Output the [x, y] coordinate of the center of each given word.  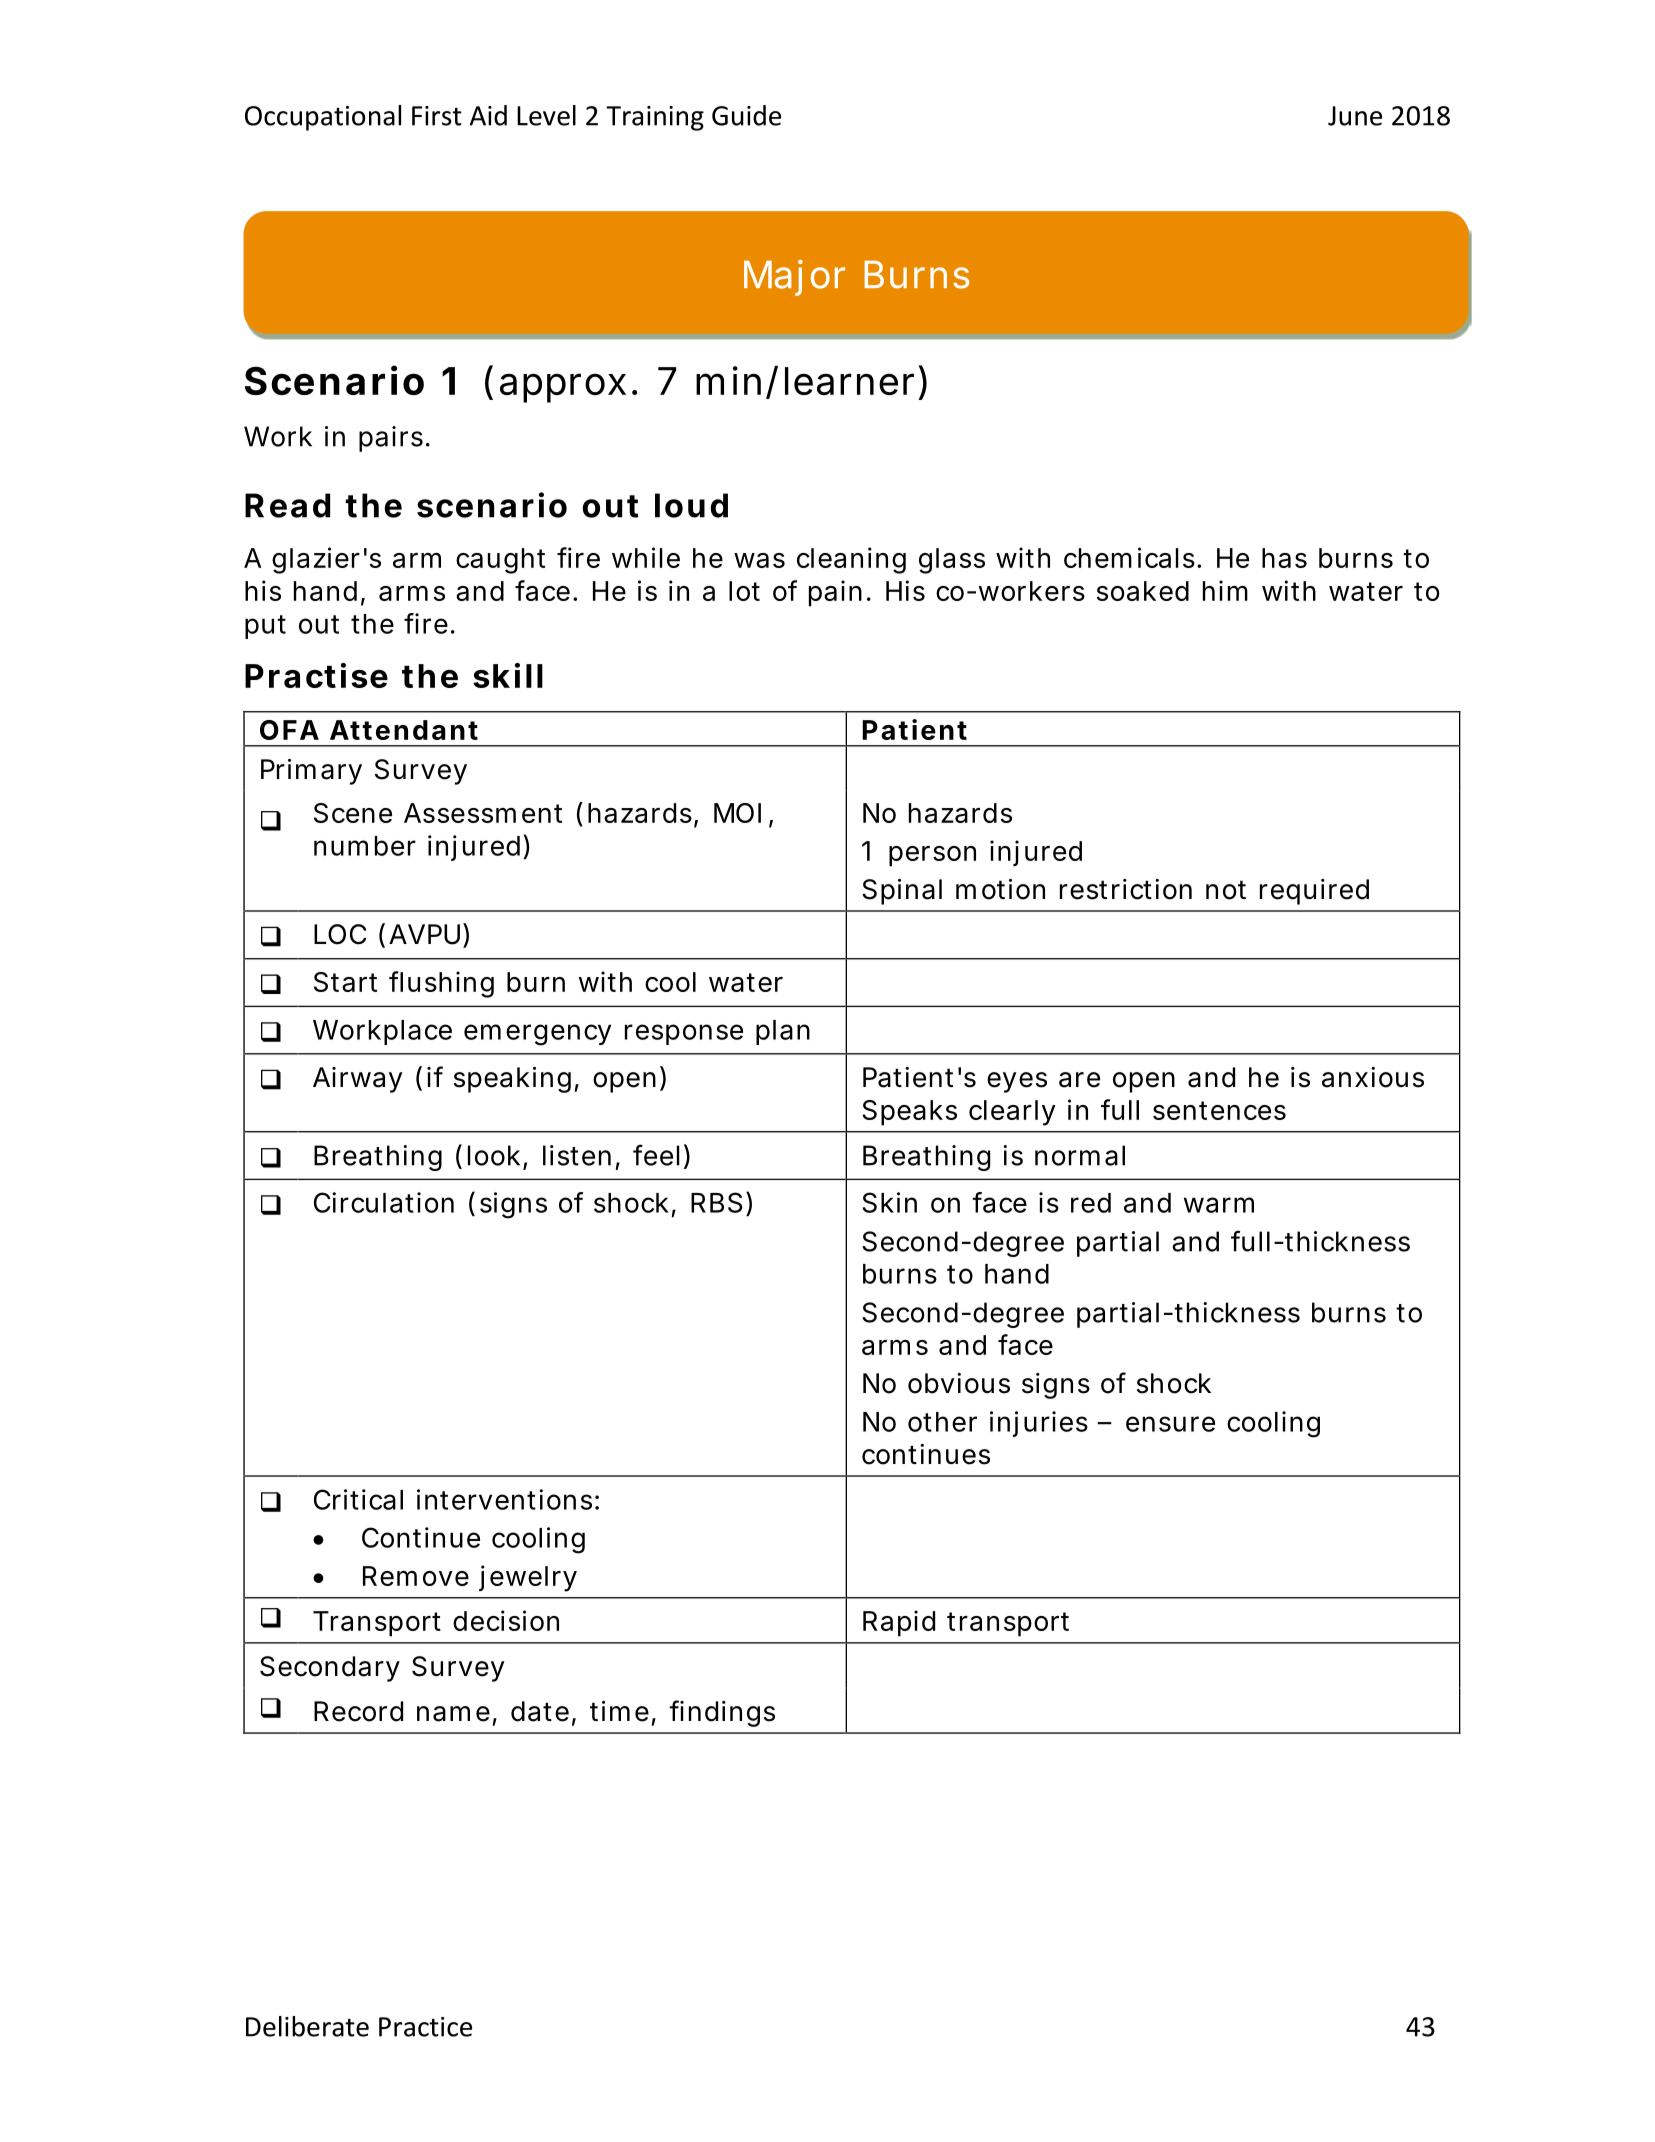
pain [835, 593]
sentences [1219, 1110]
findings [722, 1713]
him [1225, 590]
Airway [358, 1080]
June [1355, 116]
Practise [316, 675]
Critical [358, 1499]
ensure [1170, 1424]
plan [783, 1032]
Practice [425, 2027]
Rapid [899, 1623]
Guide [746, 115]
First [437, 116]
